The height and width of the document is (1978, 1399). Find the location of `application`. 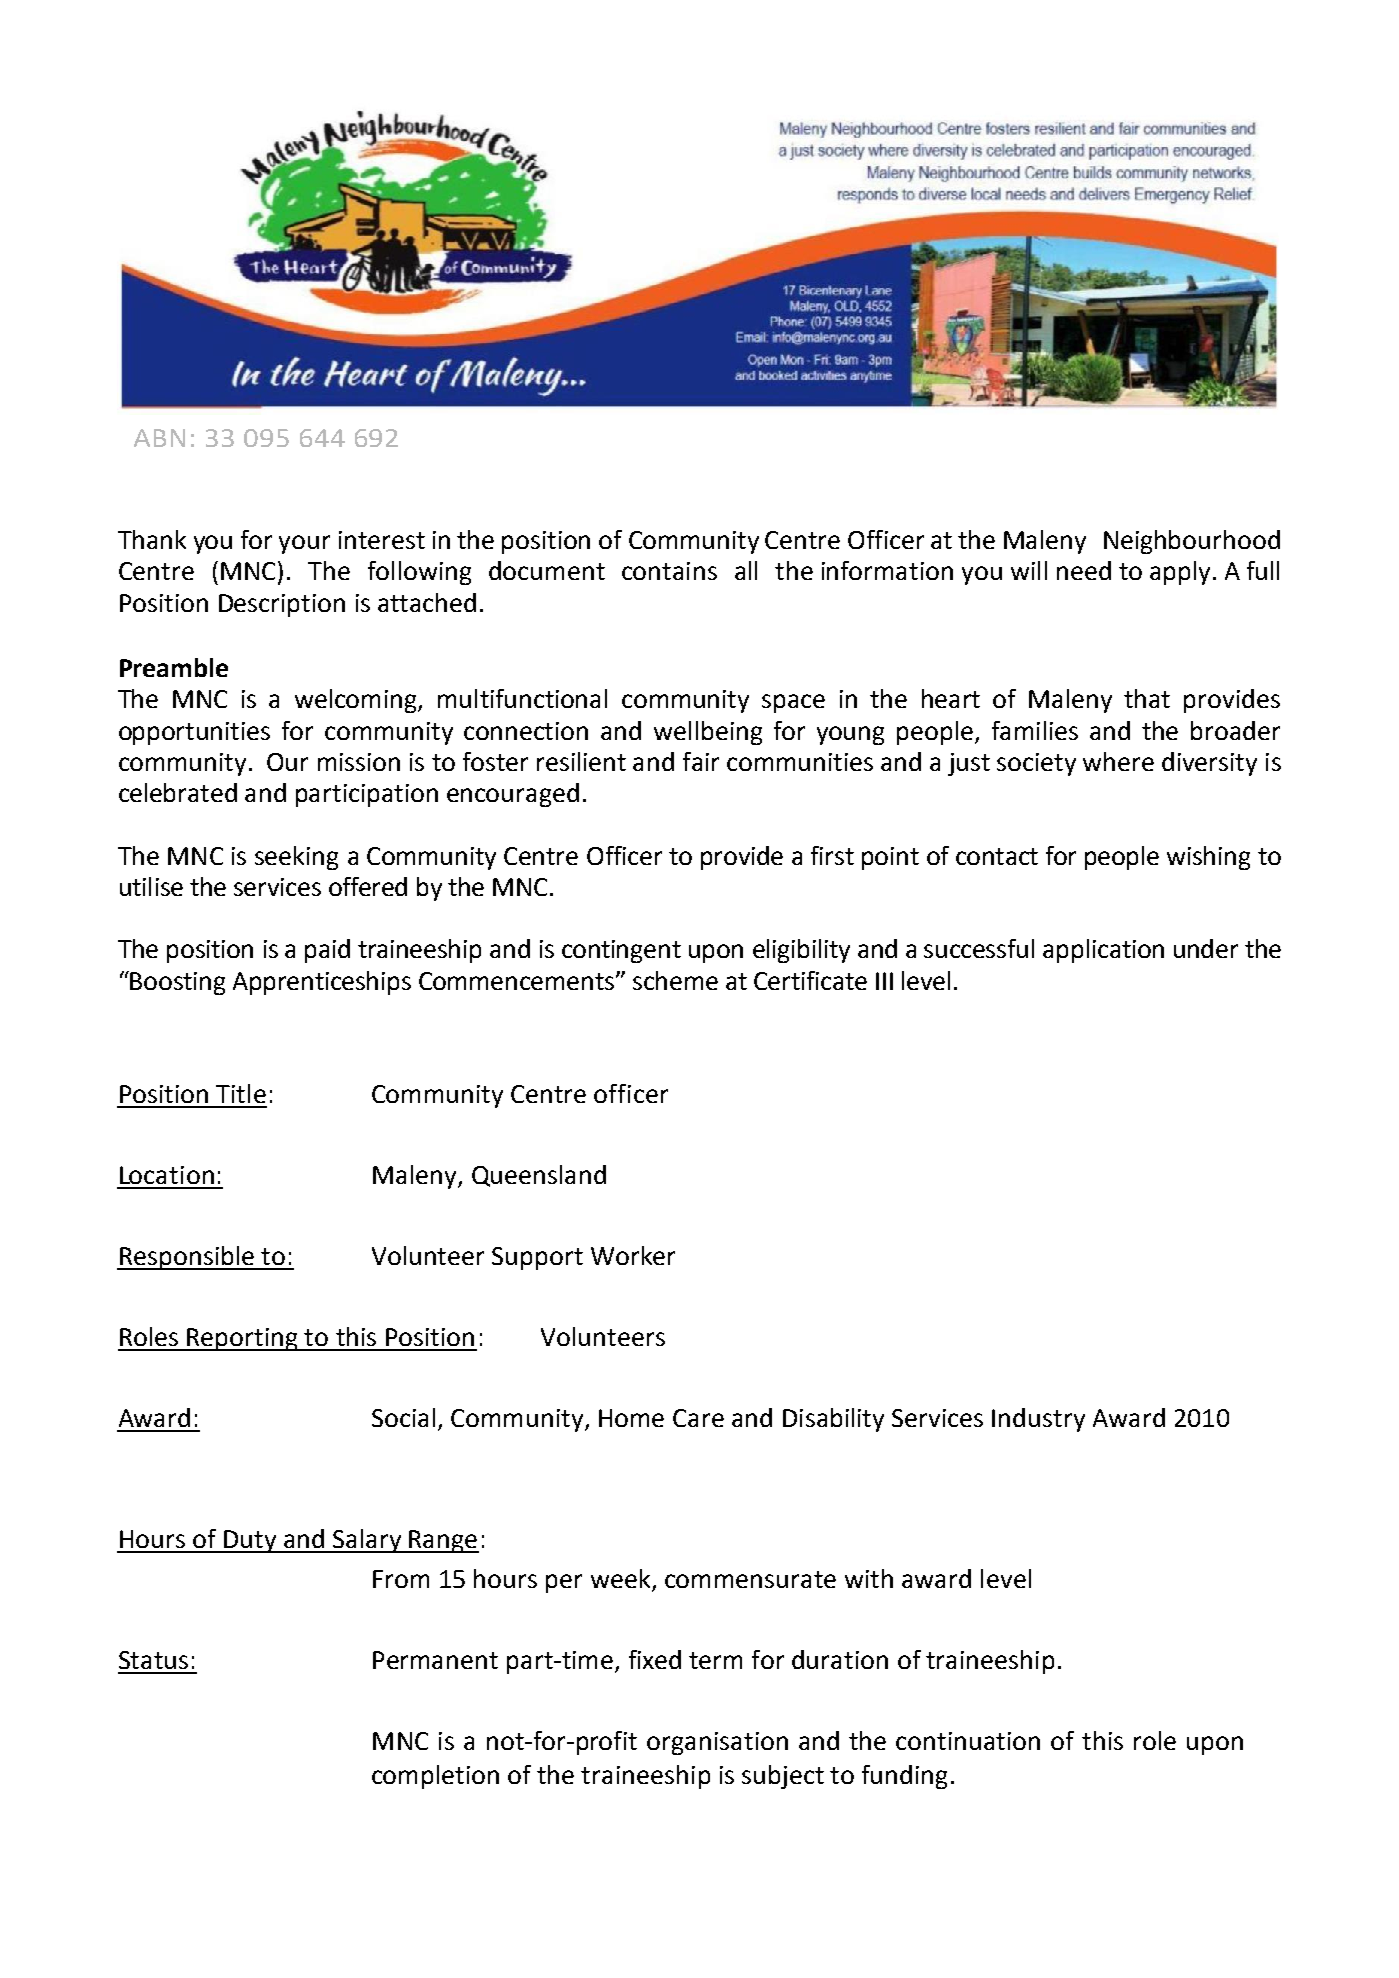

application is located at coordinates (1103, 951).
